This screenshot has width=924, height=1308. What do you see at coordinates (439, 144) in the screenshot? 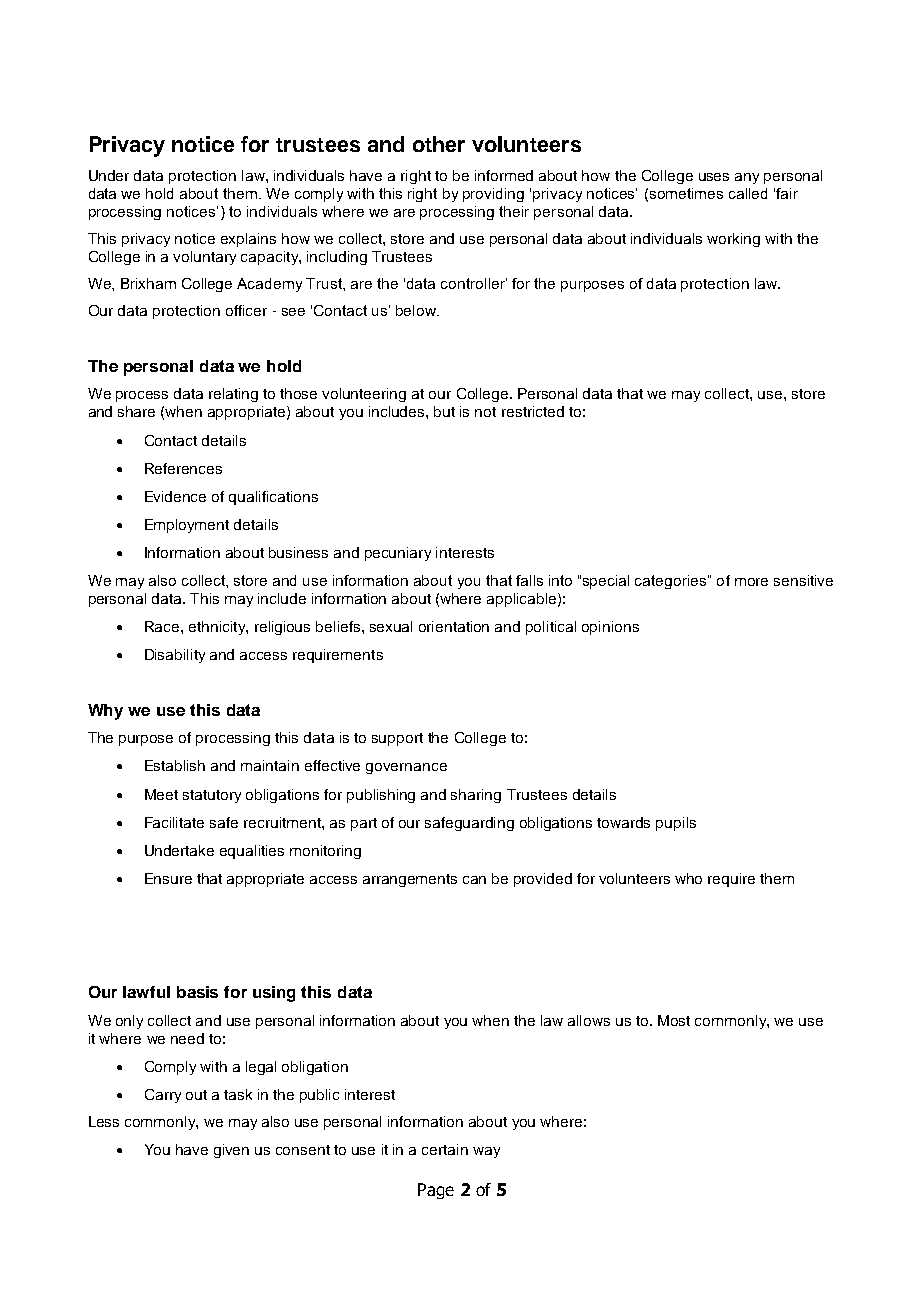
I see `other` at bounding box center [439, 144].
